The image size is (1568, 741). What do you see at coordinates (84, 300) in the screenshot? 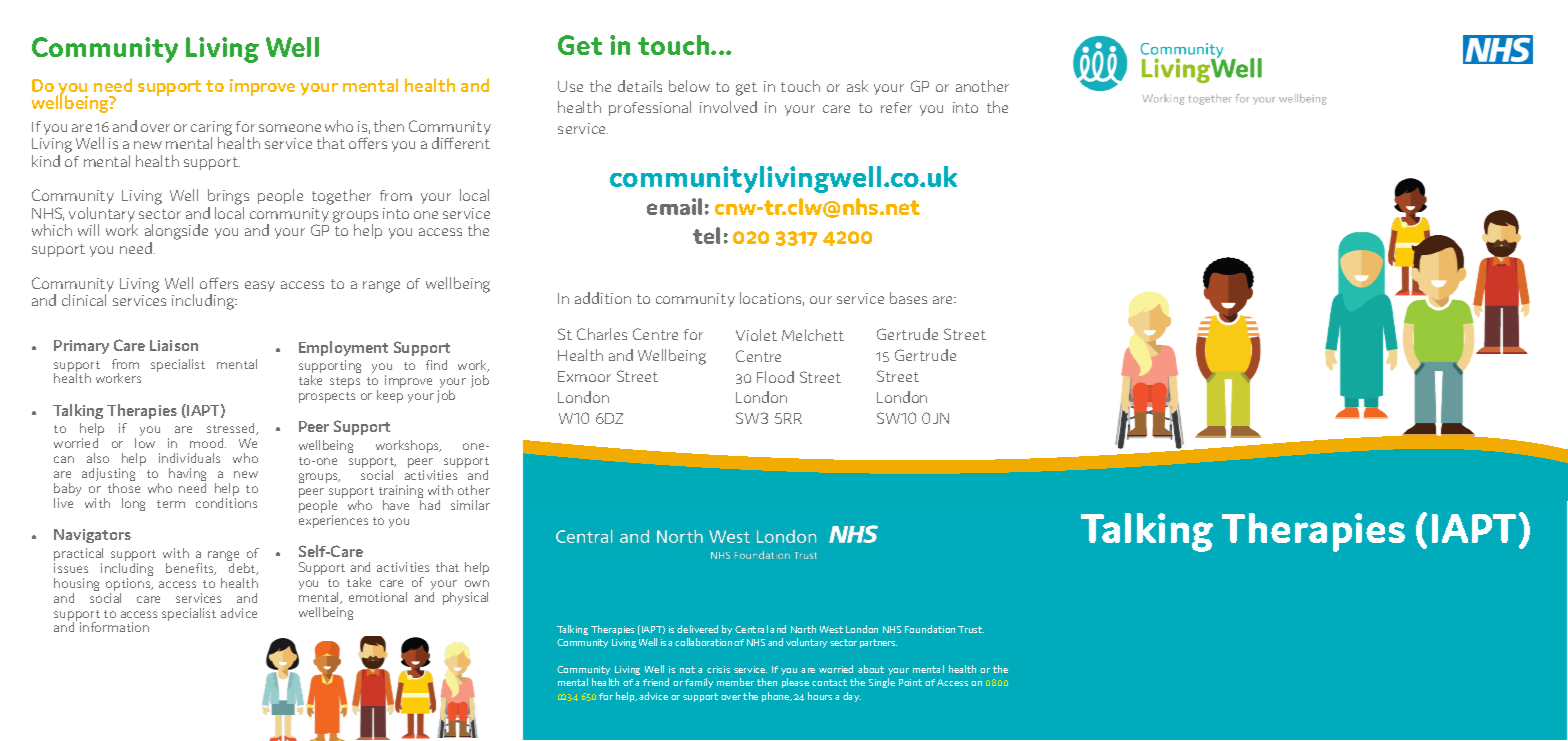
I see `clinical` at bounding box center [84, 300].
